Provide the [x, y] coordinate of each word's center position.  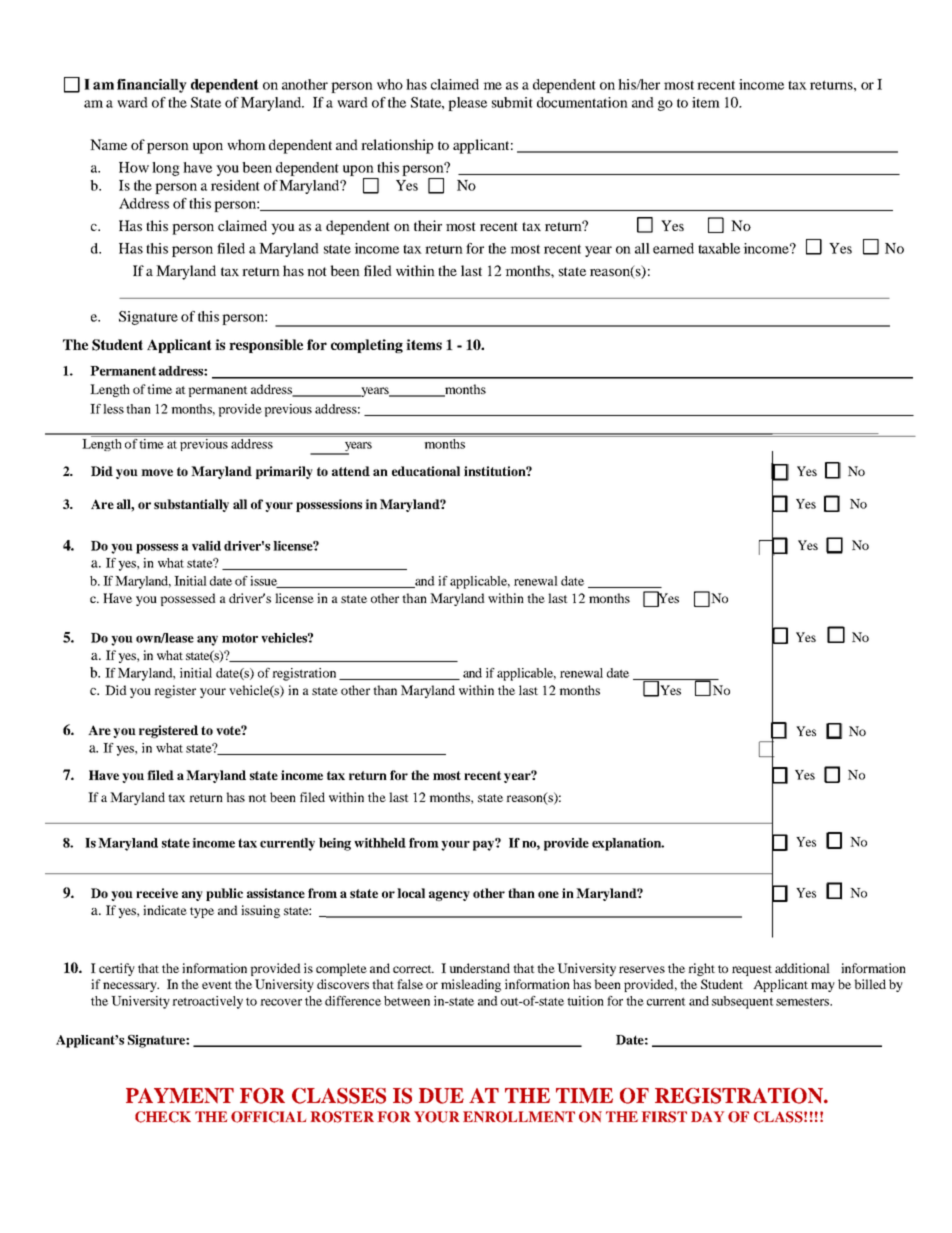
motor [240, 638]
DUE [441, 1096]
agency [449, 896]
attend [351, 471]
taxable [719, 248]
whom [246, 144]
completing [367, 346]
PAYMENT [180, 1095]
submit [512, 102]
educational [426, 471]
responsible [266, 346]
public [224, 894]
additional [802, 968]
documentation [582, 102]
